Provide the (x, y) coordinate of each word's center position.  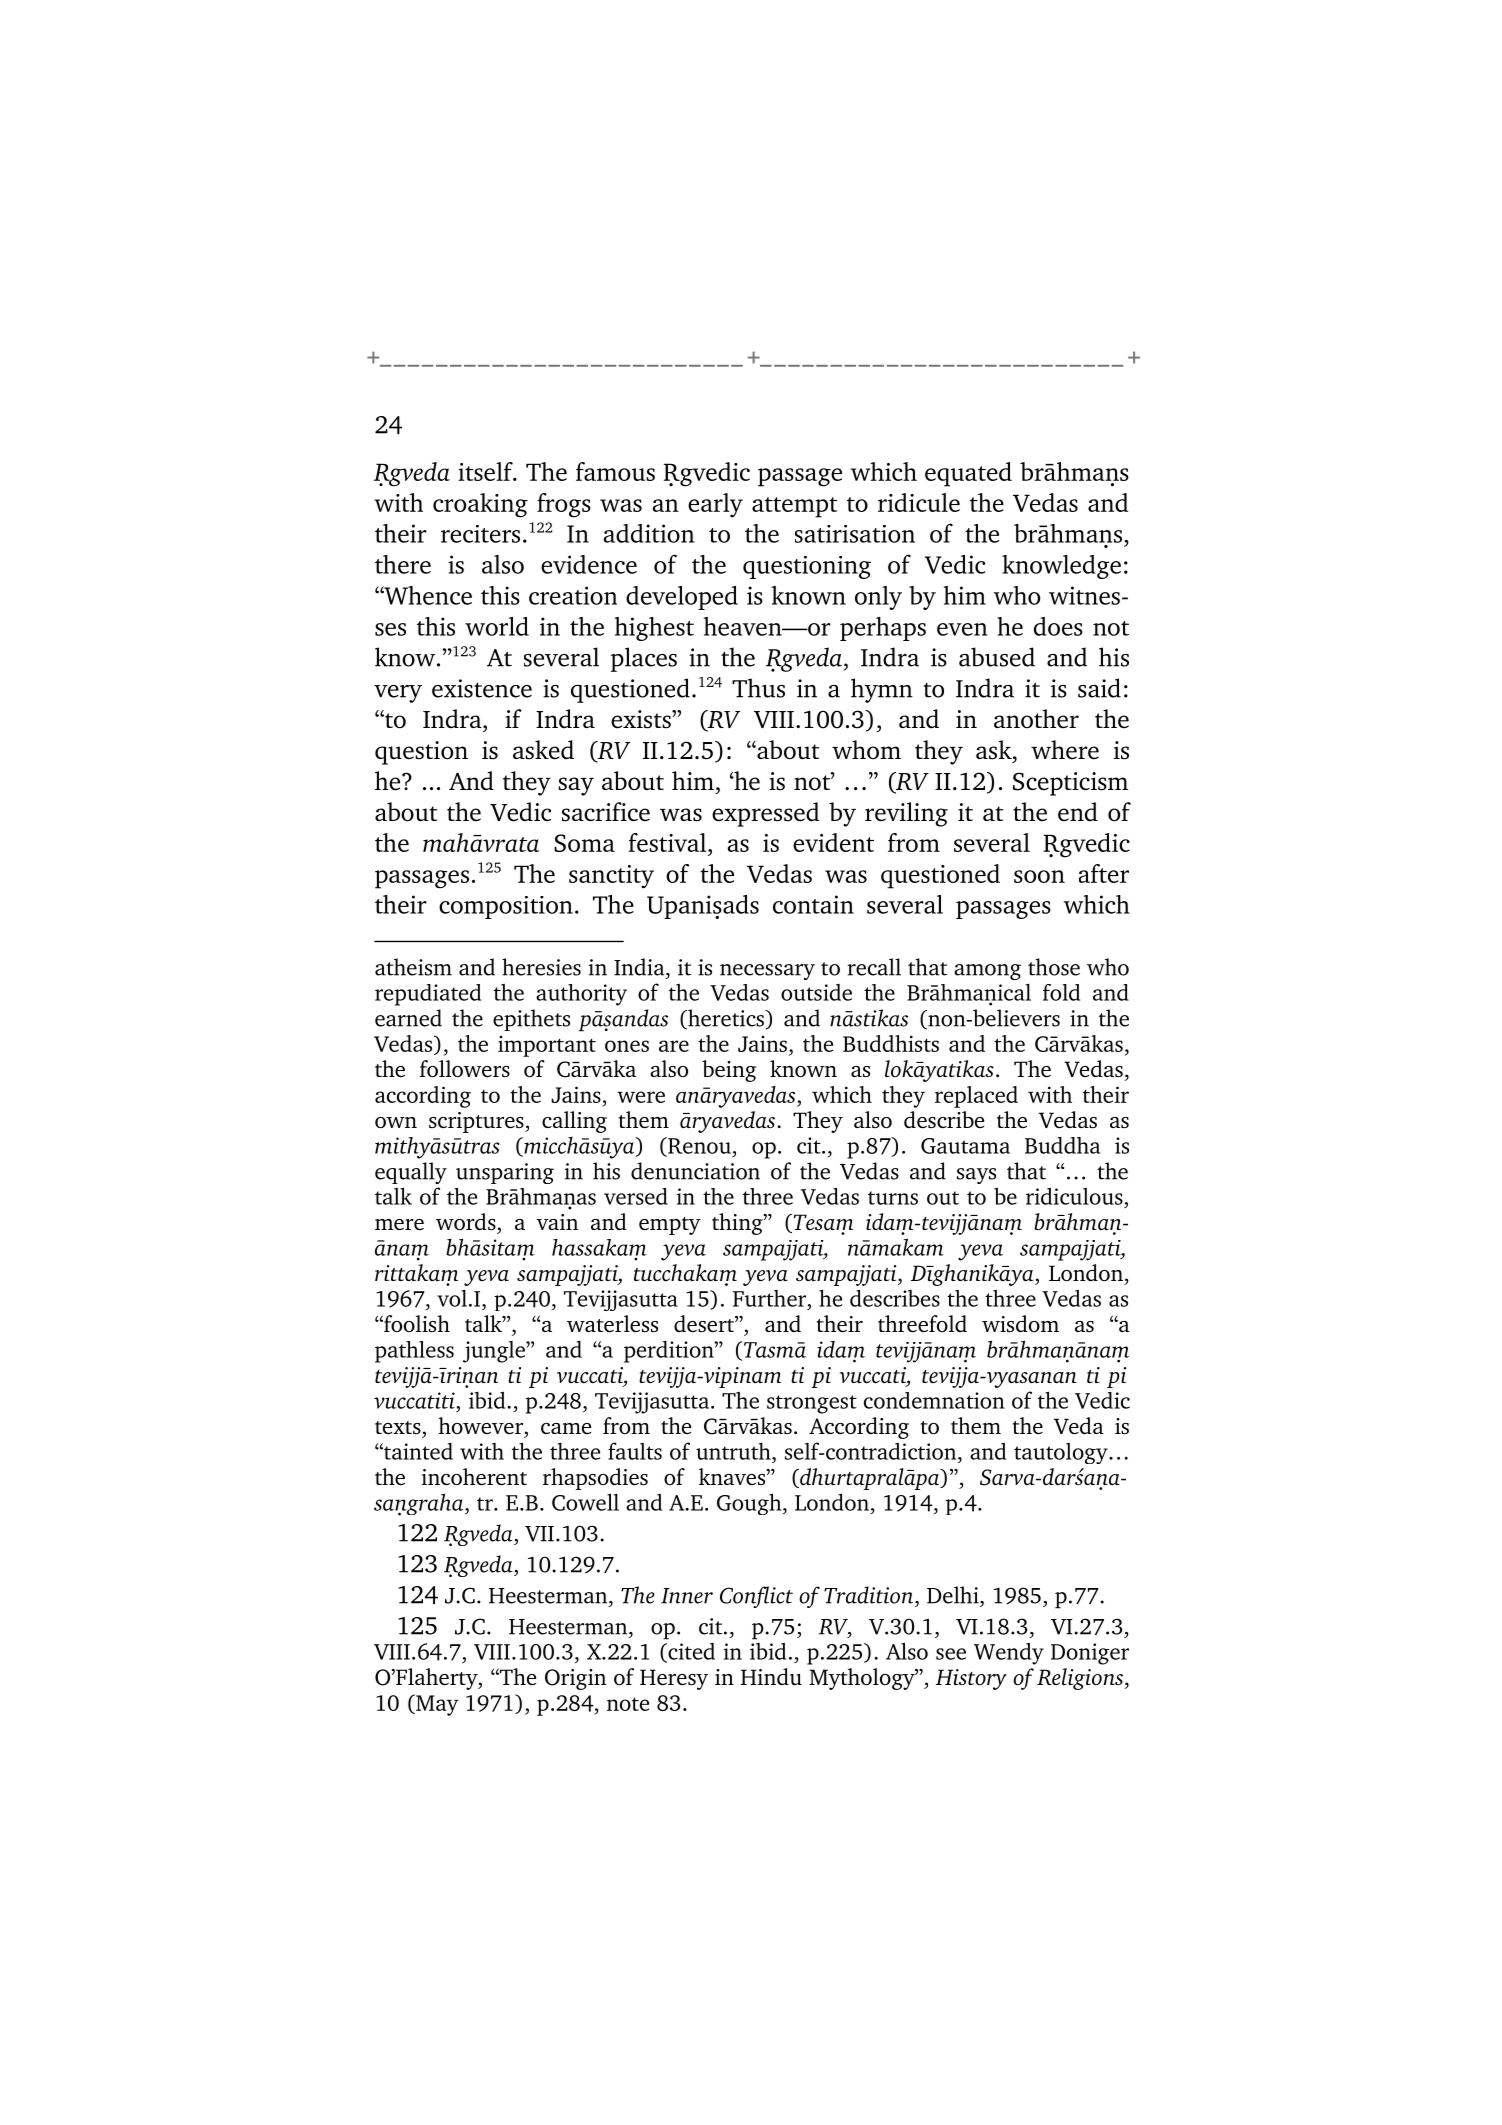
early (715, 505)
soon (1039, 876)
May (436, 1705)
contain (813, 904)
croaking (480, 505)
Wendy (1009, 1654)
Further (771, 1298)
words (466, 1221)
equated (968, 474)
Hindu (771, 1677)
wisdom (1020, 1323)
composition (506, 907)
